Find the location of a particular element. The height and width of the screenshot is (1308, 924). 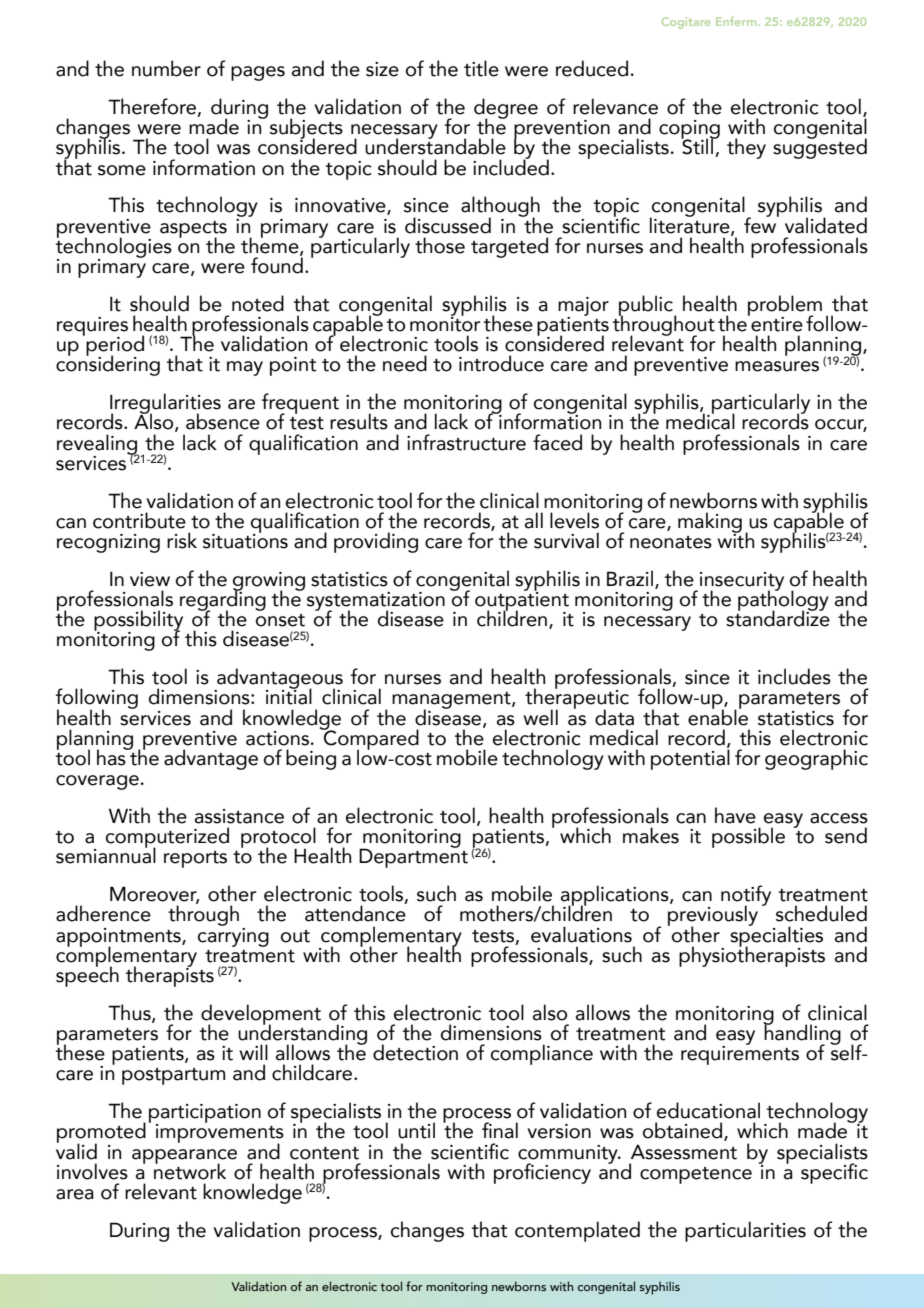

they is located at coordinates (746, 148).
